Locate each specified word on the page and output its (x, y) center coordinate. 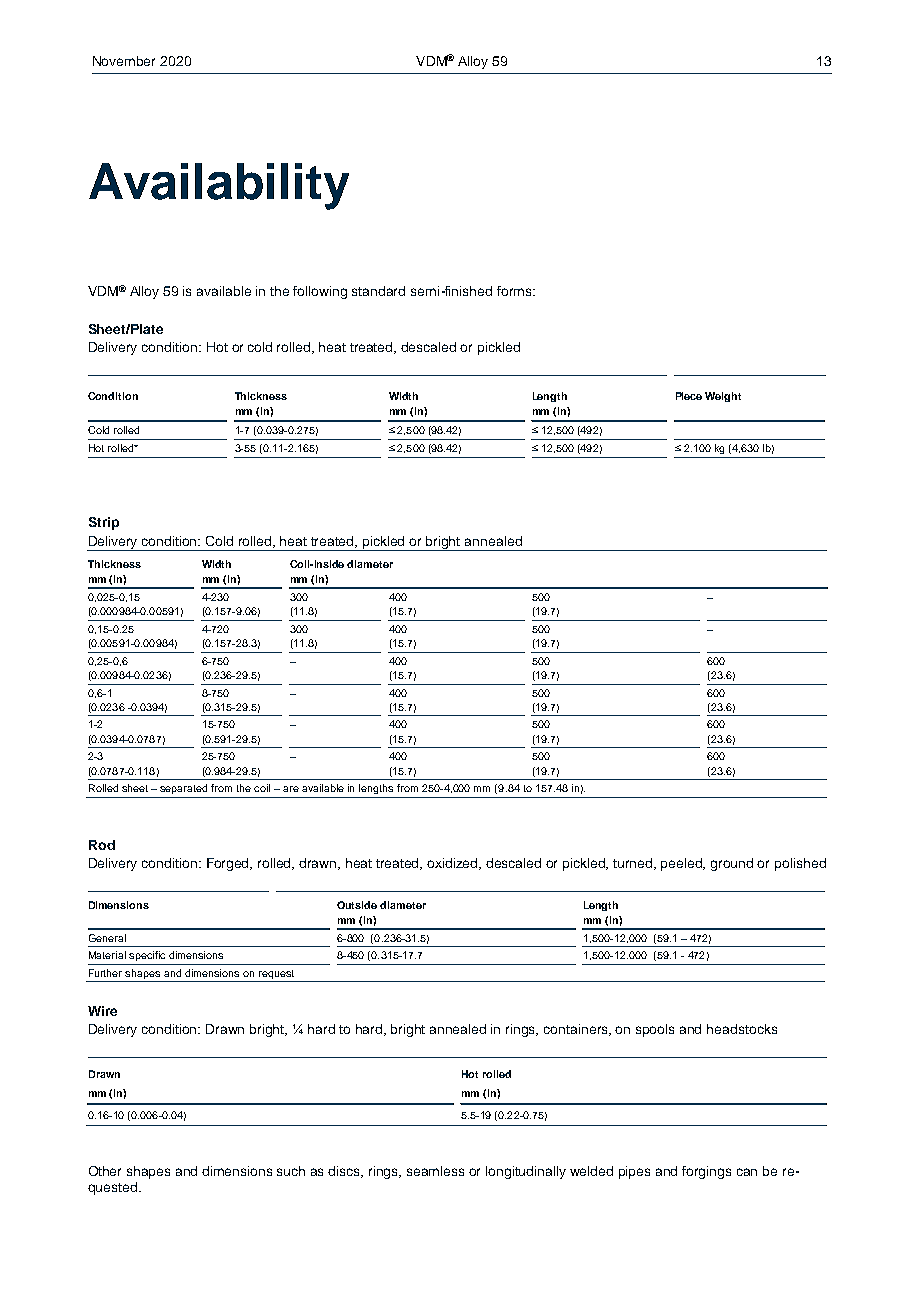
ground (732, 864)
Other (105, 1171)
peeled (683, 864)
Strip (104, 523)
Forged (229, 864)
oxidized (454, 864)
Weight (723, 397)
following (320, 292)
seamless (435, 1171)
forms (515, 291)
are (291, 789)
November (124, 61)
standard (378, 291)
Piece (689, 396)
